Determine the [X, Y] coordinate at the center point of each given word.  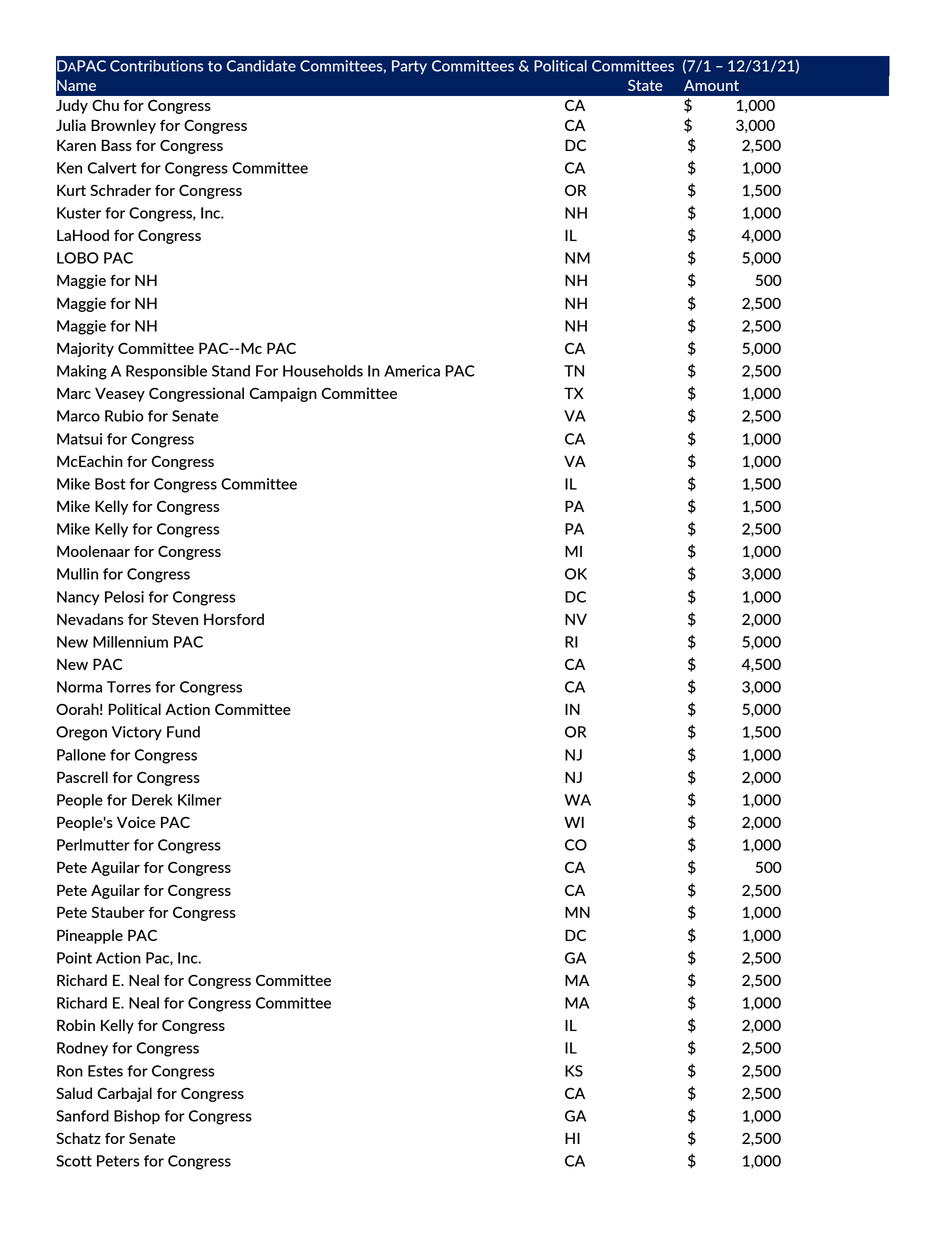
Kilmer [200, 800]
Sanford [82, 1116]
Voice [136, 822]
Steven [175, 619]
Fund [183, 732]
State [645, 85]
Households [323, 371]
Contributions [156, 66]
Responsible [166, 372]
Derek [152, 800]
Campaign [283, 394]
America [412, 371]
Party [409, 67]
